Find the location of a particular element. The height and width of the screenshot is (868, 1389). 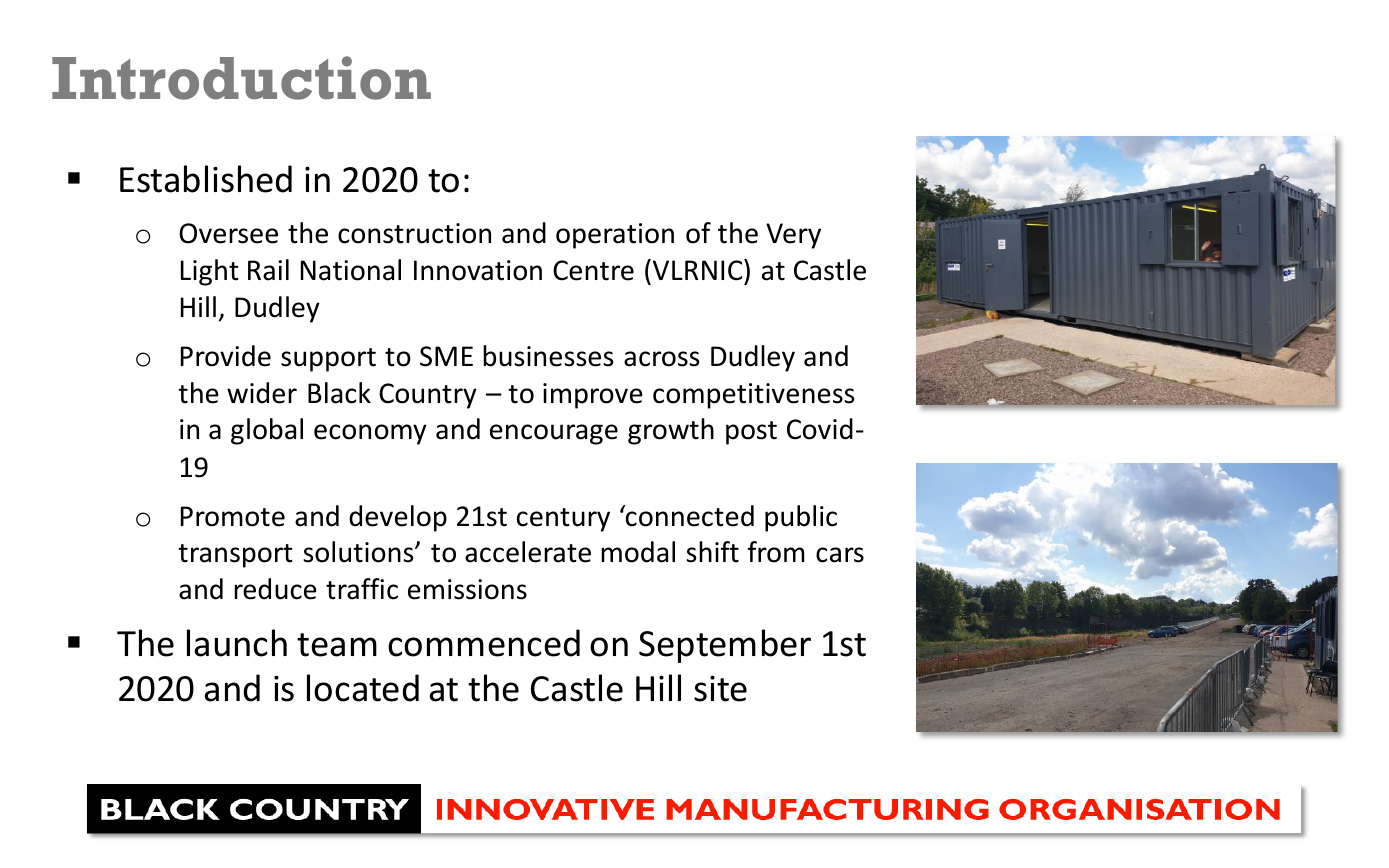

Introduction is located at coordinates (241, 78).
